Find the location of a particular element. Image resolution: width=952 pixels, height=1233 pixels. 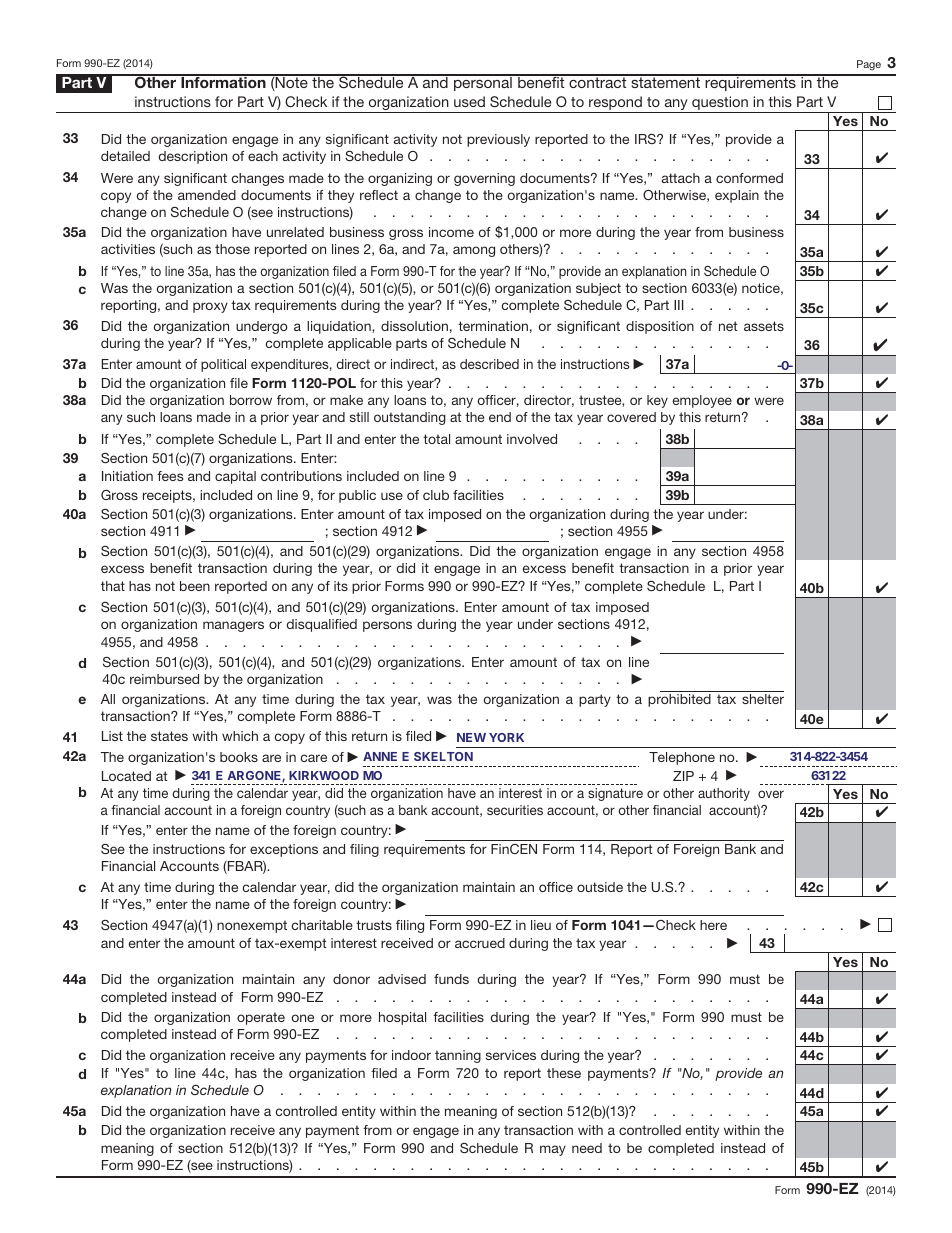

used is located at coordinates (469, 101).
